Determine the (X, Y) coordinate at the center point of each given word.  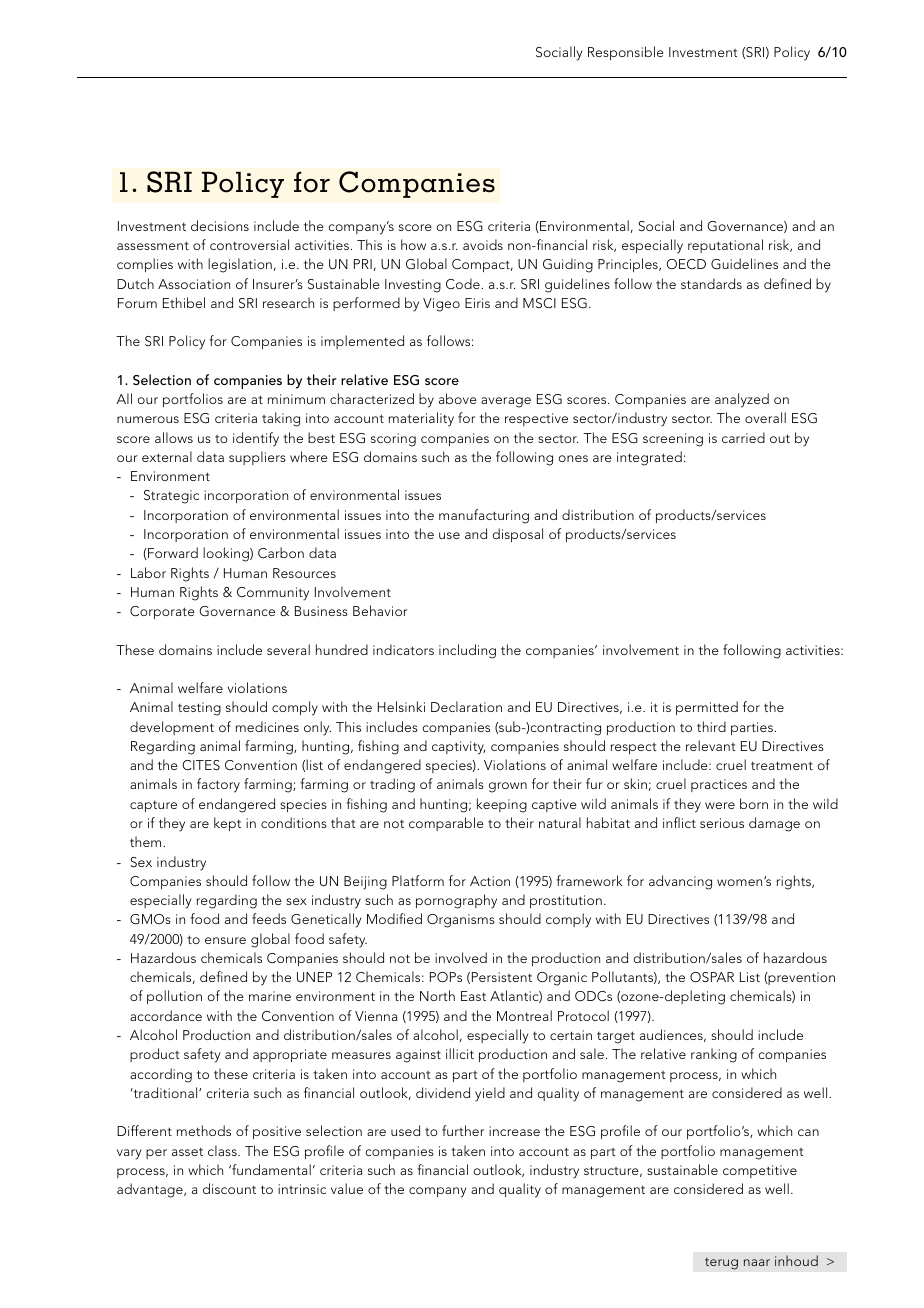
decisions (220, 225)
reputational (725, 246)
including (467, 651)
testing (199, 709)
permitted (707, 708)
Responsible (626, 53)
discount (229, 1188)
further (463, 1130)
